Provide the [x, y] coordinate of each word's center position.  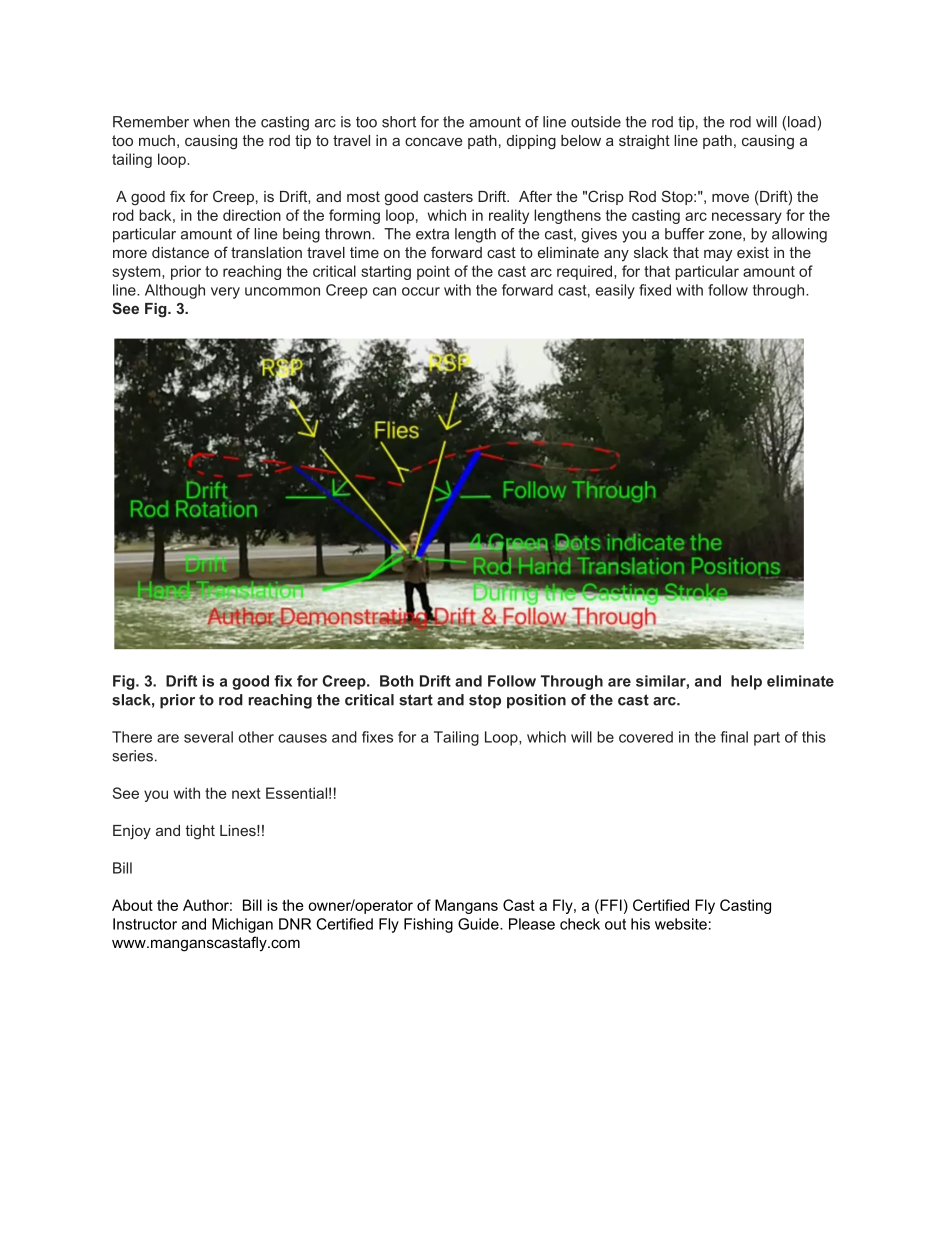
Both [396, 681]
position [536, 701]
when [211, 122]
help [746, 682]
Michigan [242, 925]
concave [433, 141]
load [803, 122]
